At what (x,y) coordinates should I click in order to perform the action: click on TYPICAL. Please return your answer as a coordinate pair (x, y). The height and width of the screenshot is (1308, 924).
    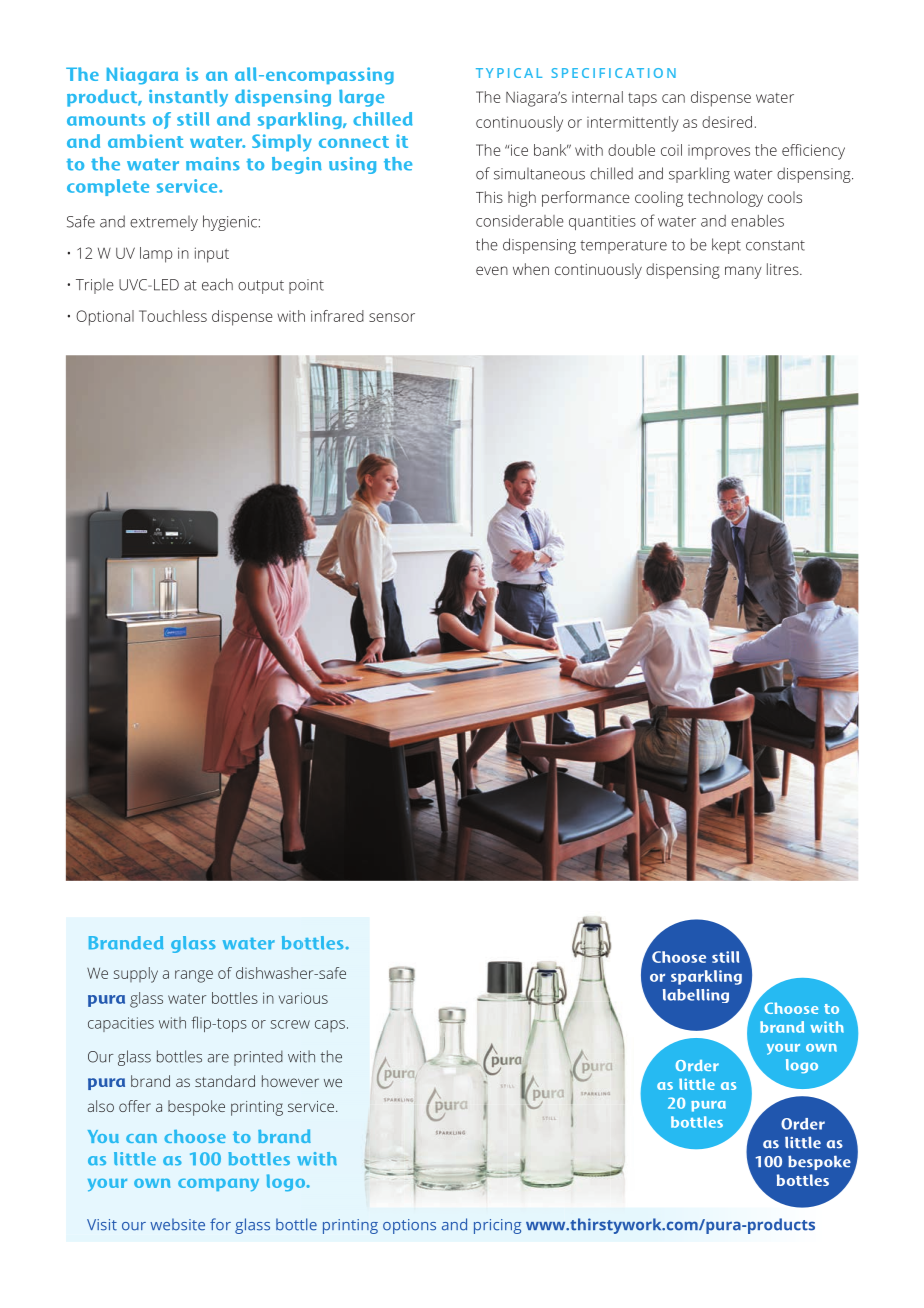
    Looking at the image, I should click on (509, 73).
